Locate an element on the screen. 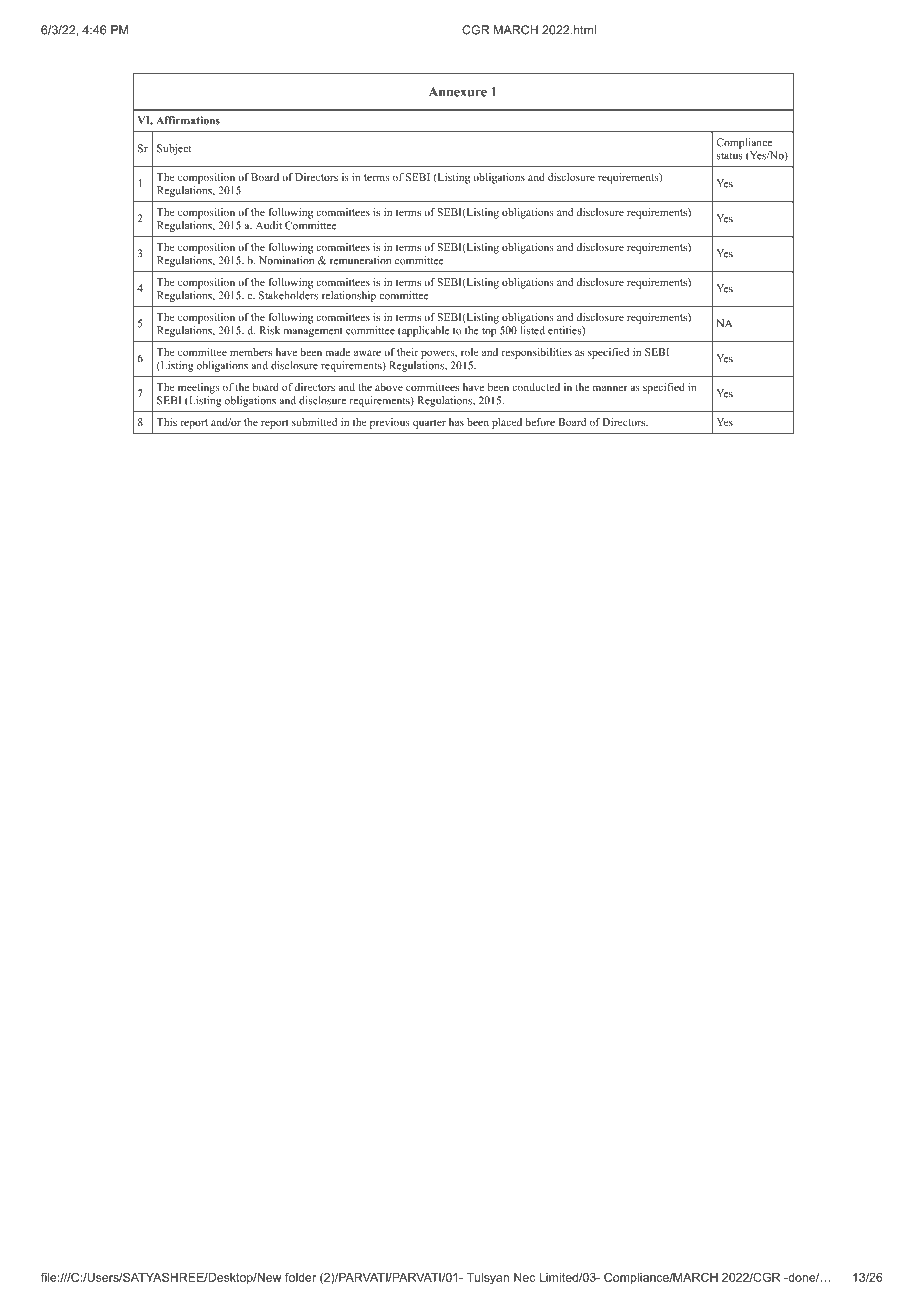  manner is located at coordinates (610, 388).
